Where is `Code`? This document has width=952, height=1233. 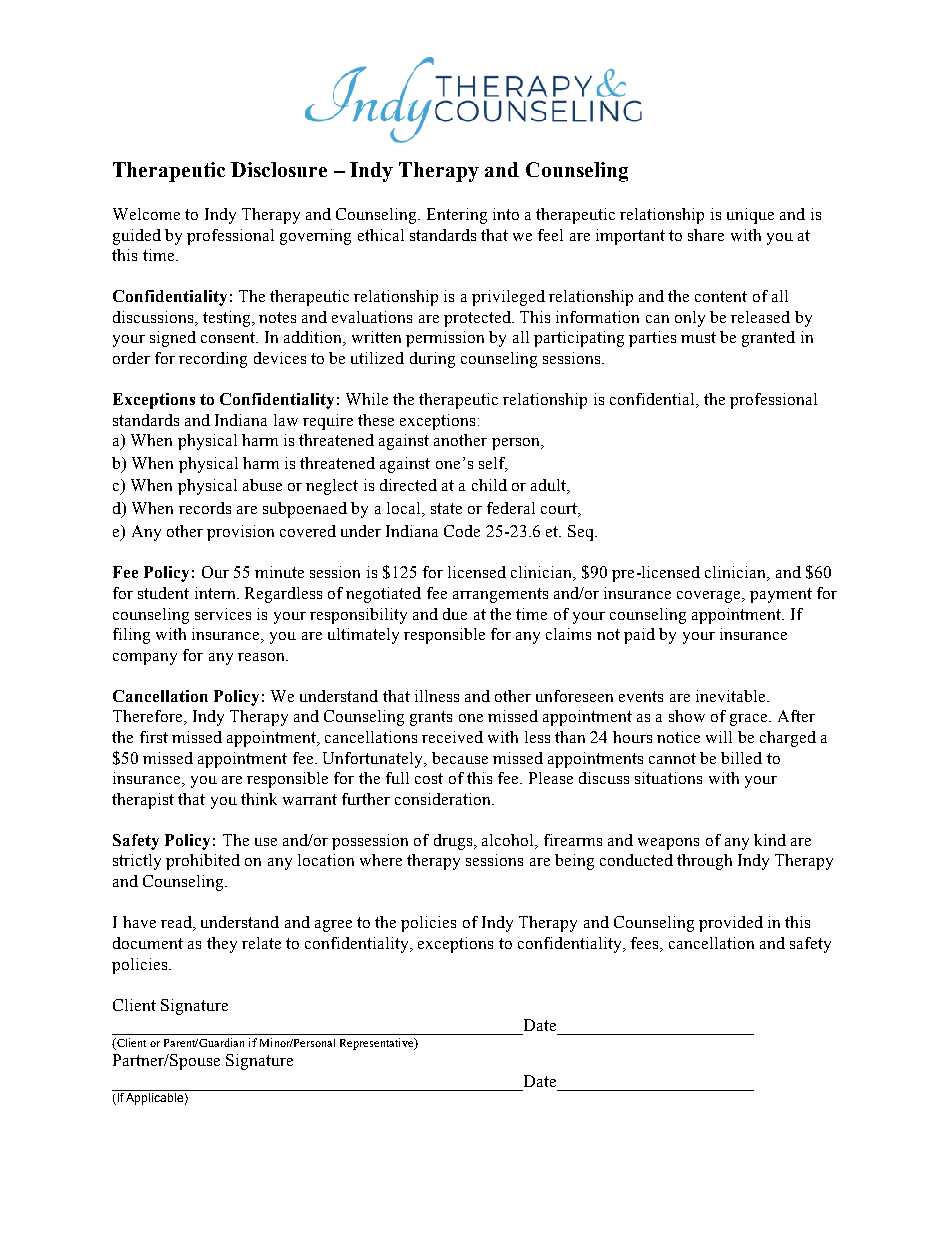
Code is located at coordinates (462, 531).
